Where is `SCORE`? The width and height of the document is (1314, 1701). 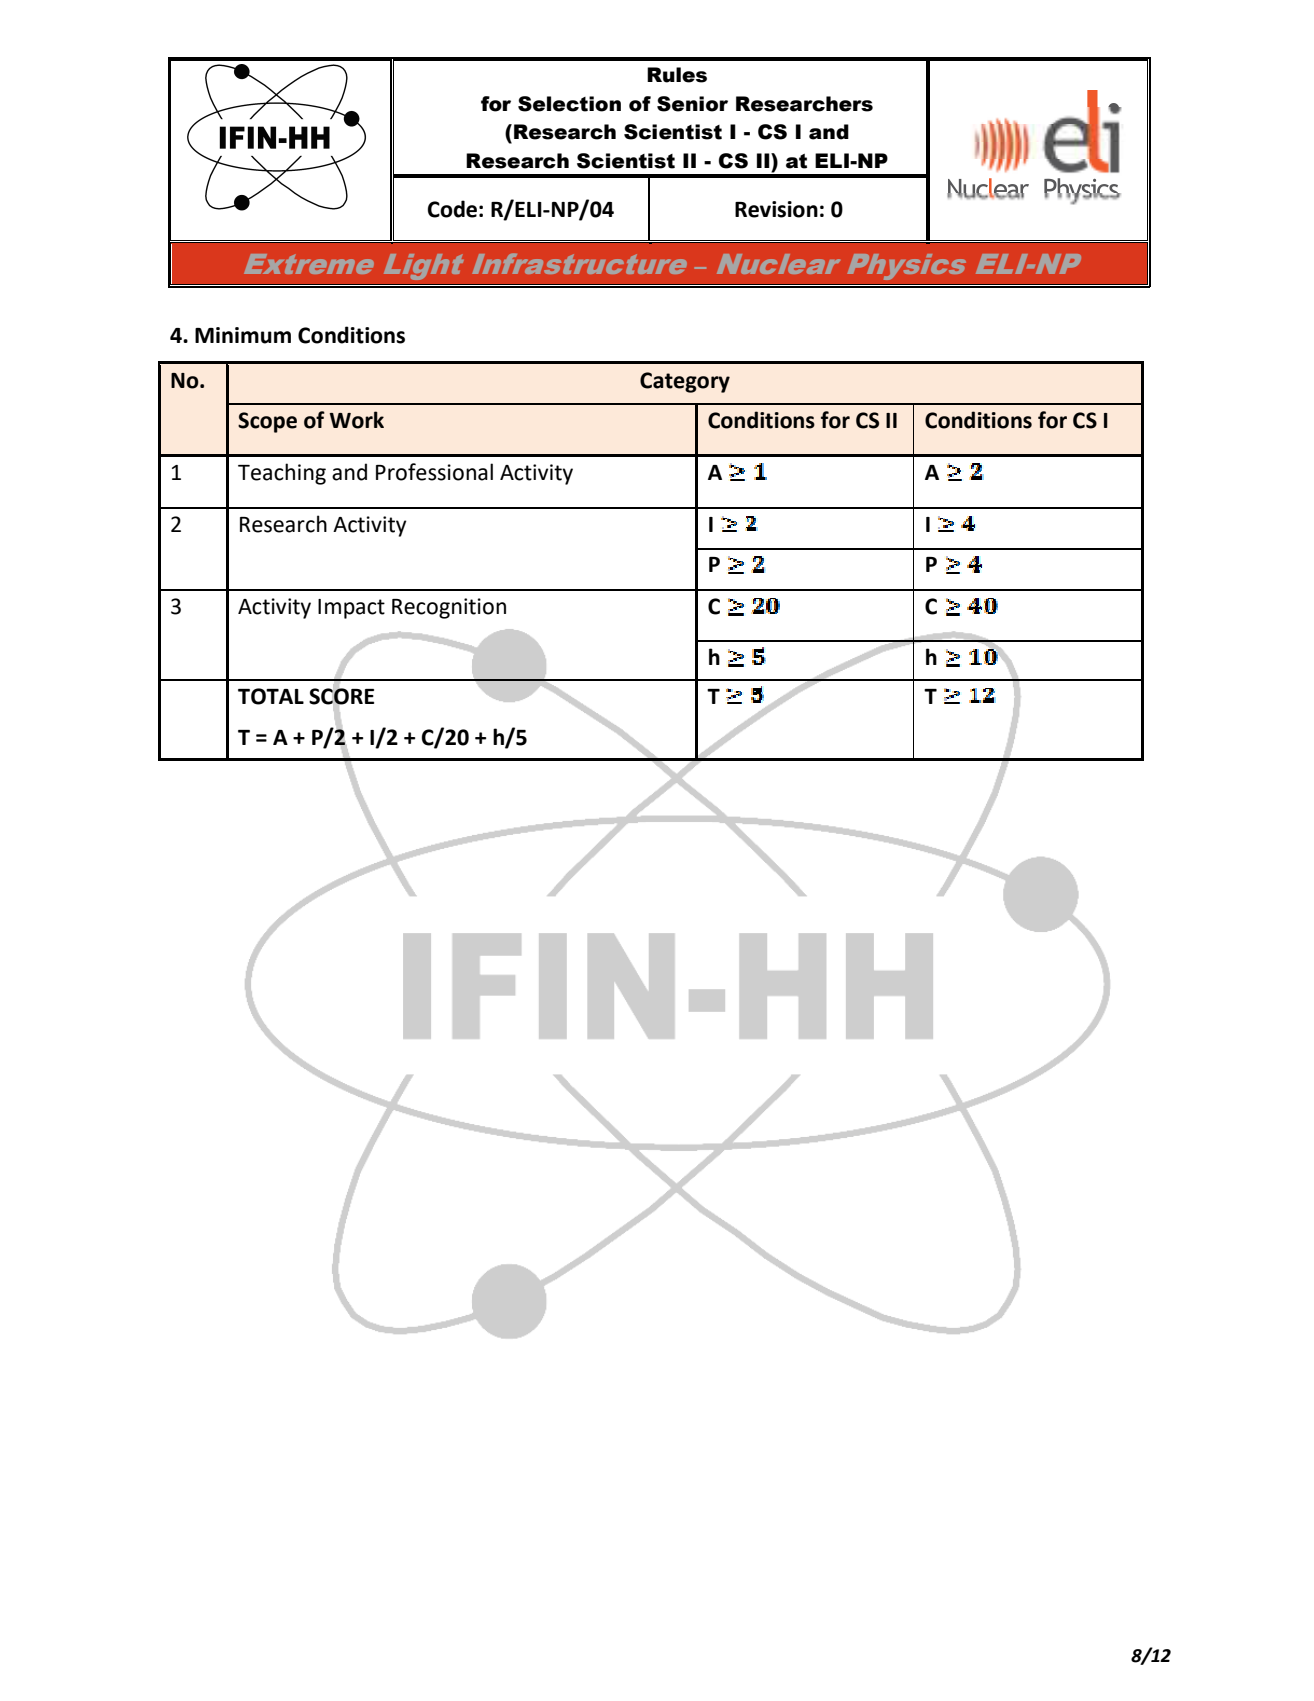
SCORE is located at coordinates (341, 696).
